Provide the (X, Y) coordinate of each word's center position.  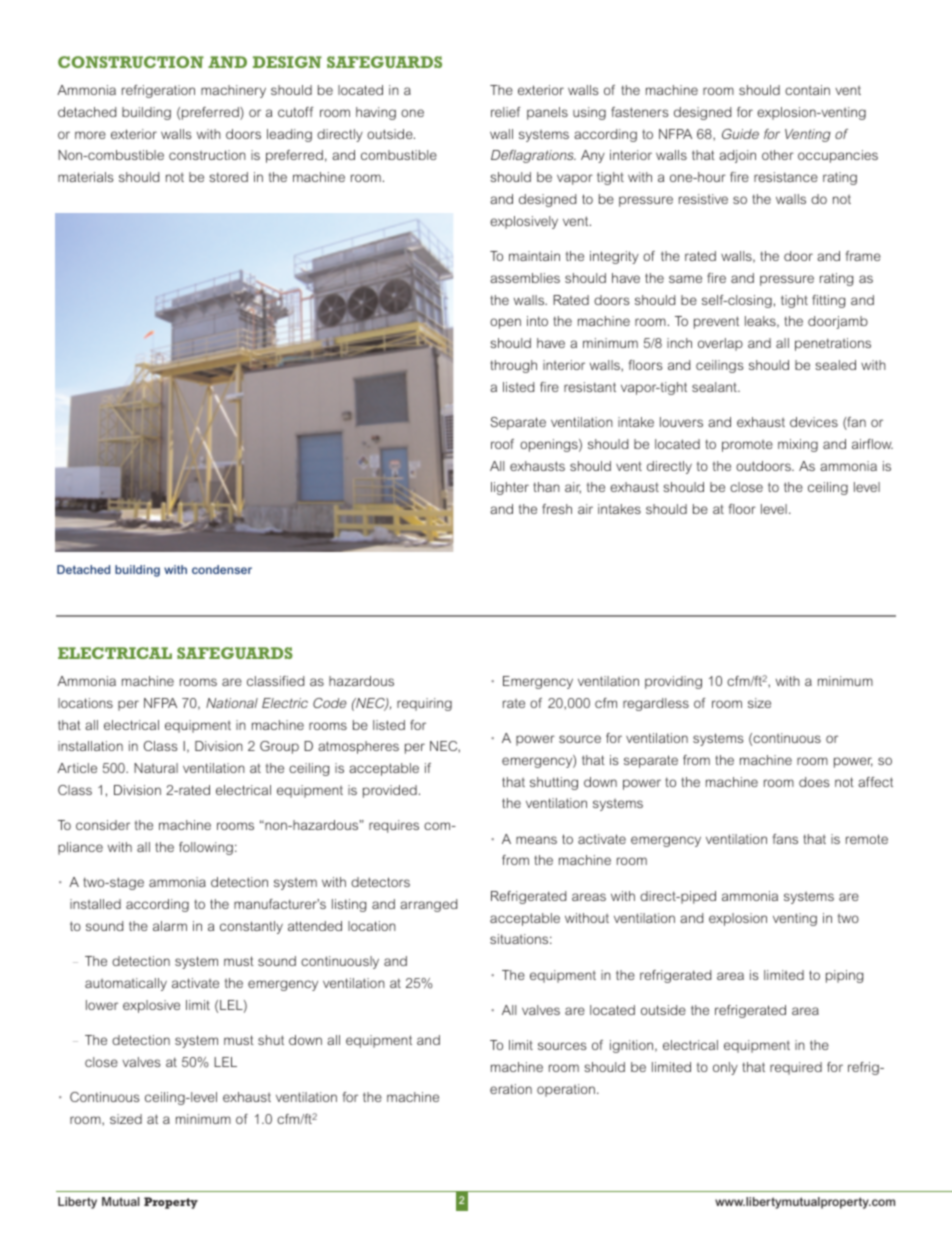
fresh (557, 509)
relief (506, 112)
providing (673, 682)
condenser (222, 569)
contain (807, 90)
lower (102, 1005)
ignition (633, 1046)
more (90, 135)
